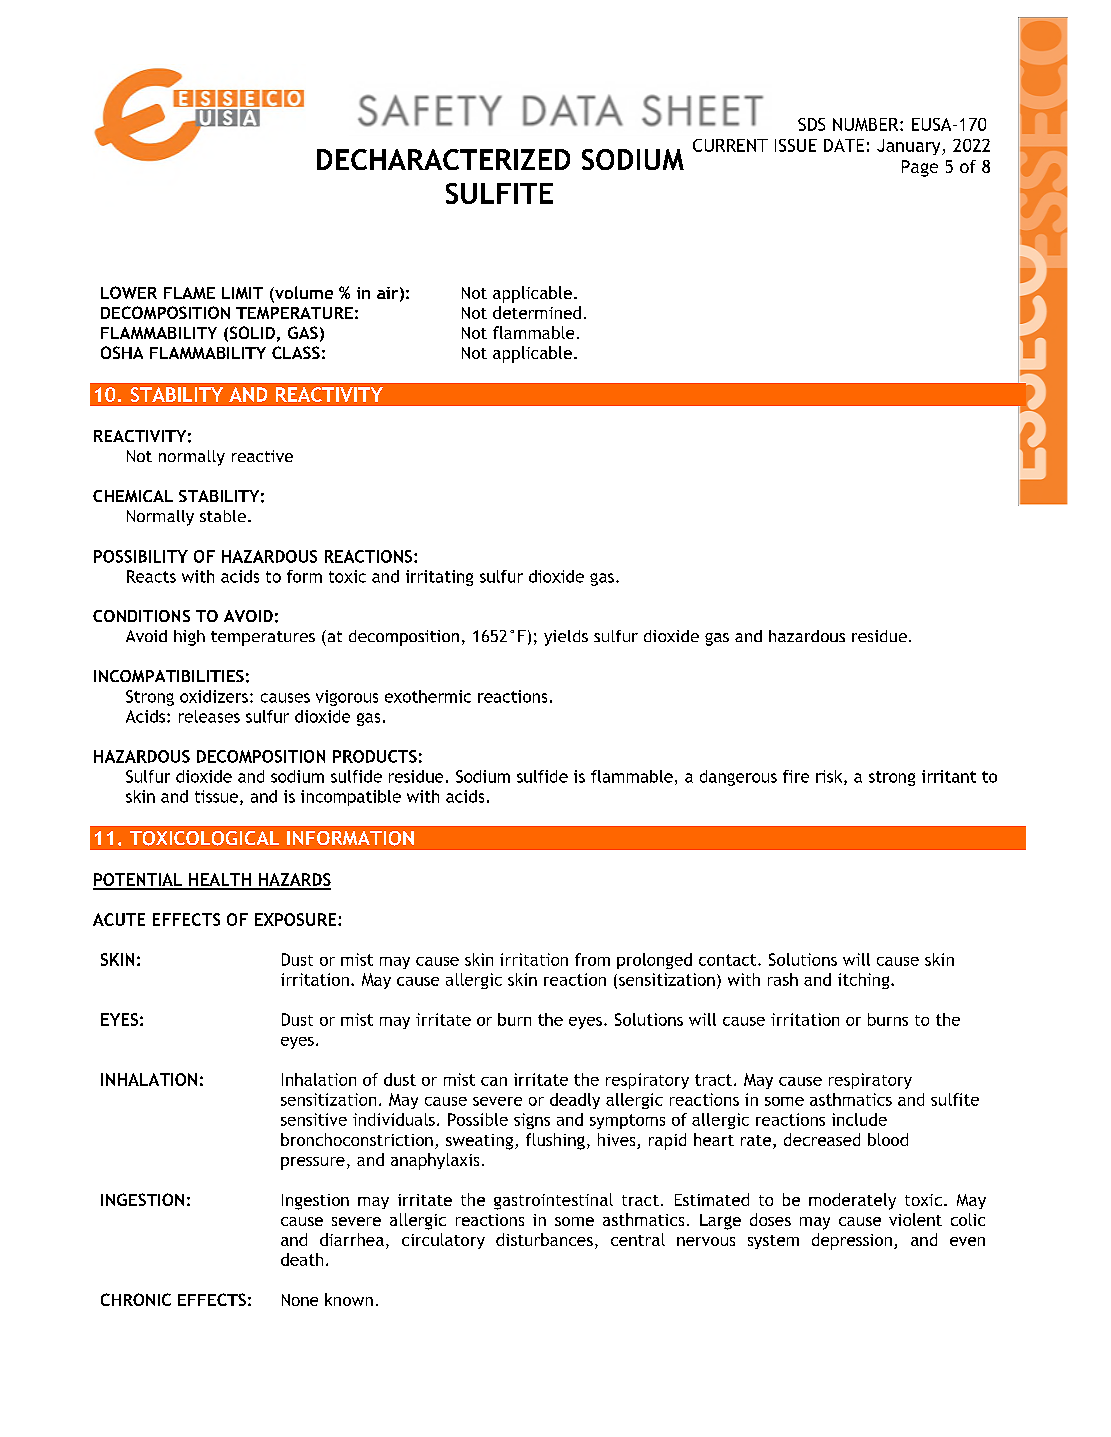 Image resolution: width=1111 pixels, height=1437 pixels. I want to click on DATE, so click(844, 145).
